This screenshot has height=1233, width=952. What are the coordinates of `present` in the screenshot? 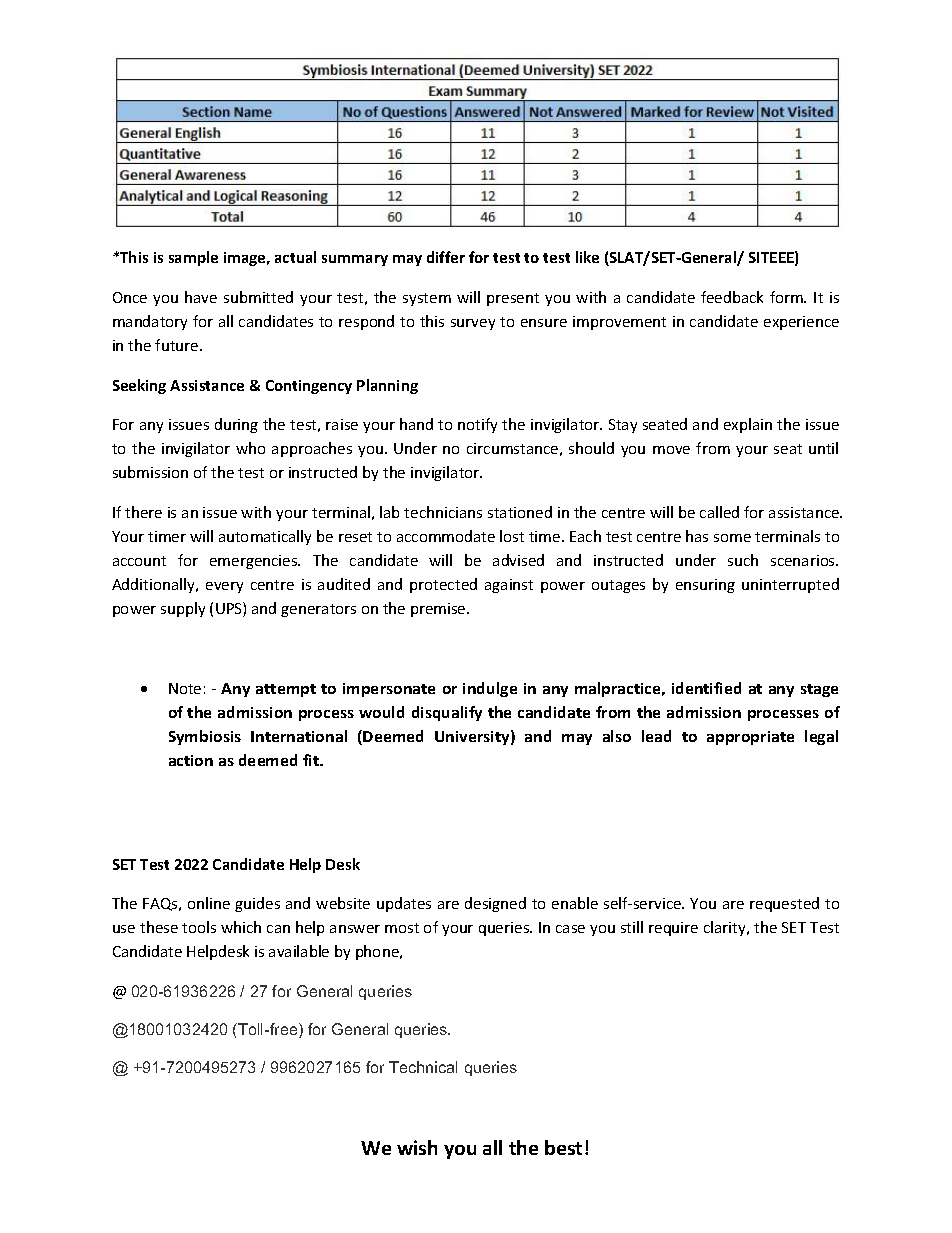 It's located at (513, 299).
